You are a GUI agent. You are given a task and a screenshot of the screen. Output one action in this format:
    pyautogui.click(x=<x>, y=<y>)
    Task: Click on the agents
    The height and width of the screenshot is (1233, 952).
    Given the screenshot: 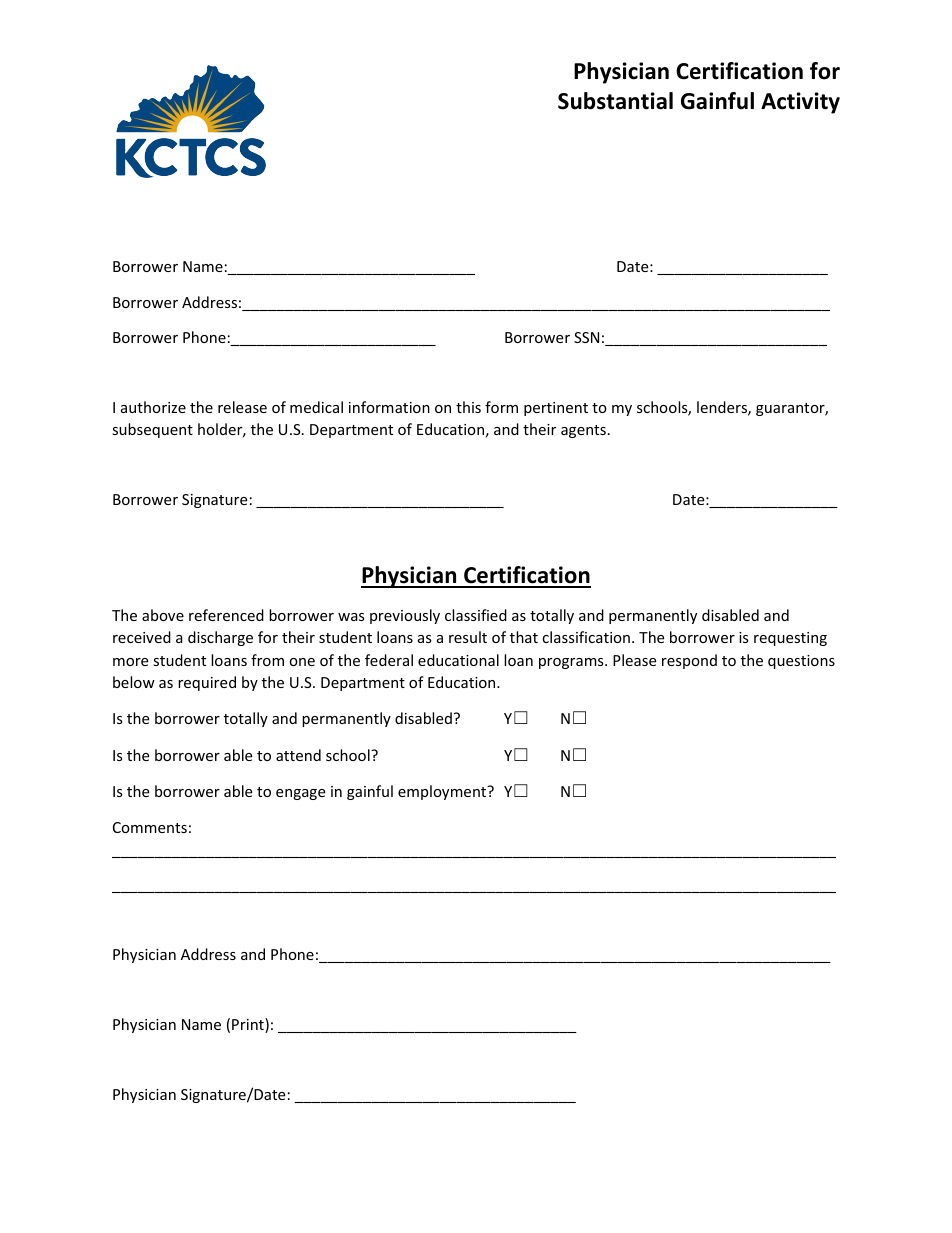 What is the action you would take?
    pyautogui.click(x=583, y=431)
